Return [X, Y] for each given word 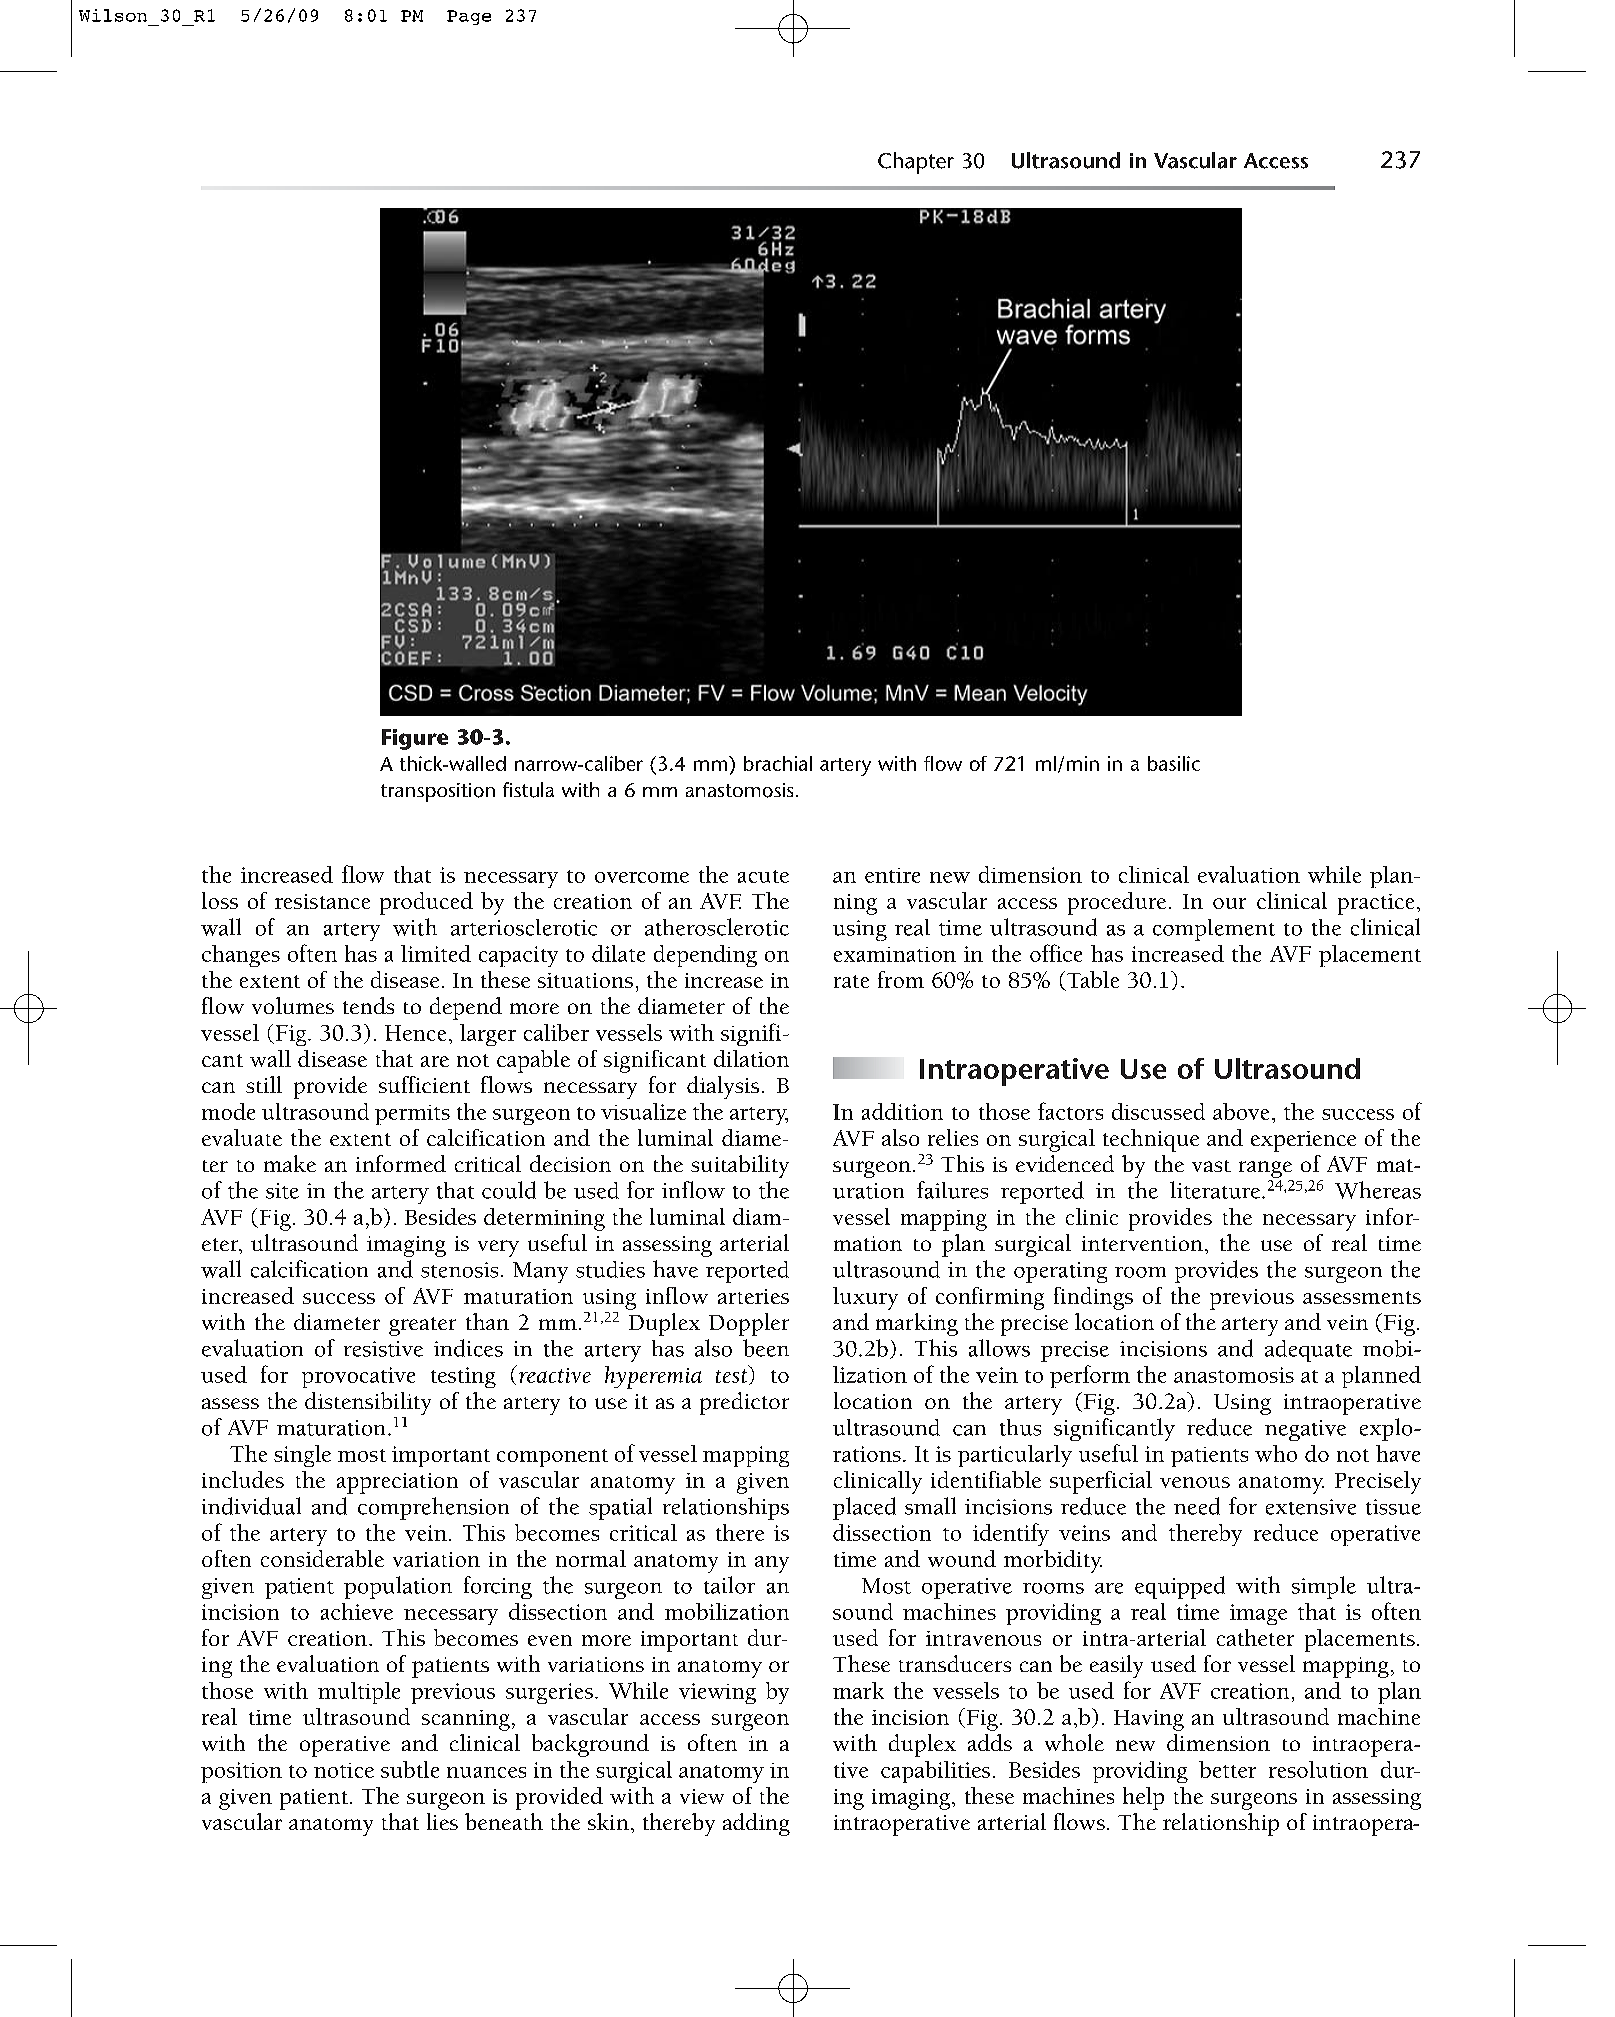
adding [756, 1824]
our [1229, 903]
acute [763, 876]
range [1265, 1169]
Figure [415, 739]
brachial [778, 763]
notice [344, 1770]
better [1227, 1769]
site [282, 1191]
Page [469, 17]
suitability [740, 1166]
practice [1376, 904]
